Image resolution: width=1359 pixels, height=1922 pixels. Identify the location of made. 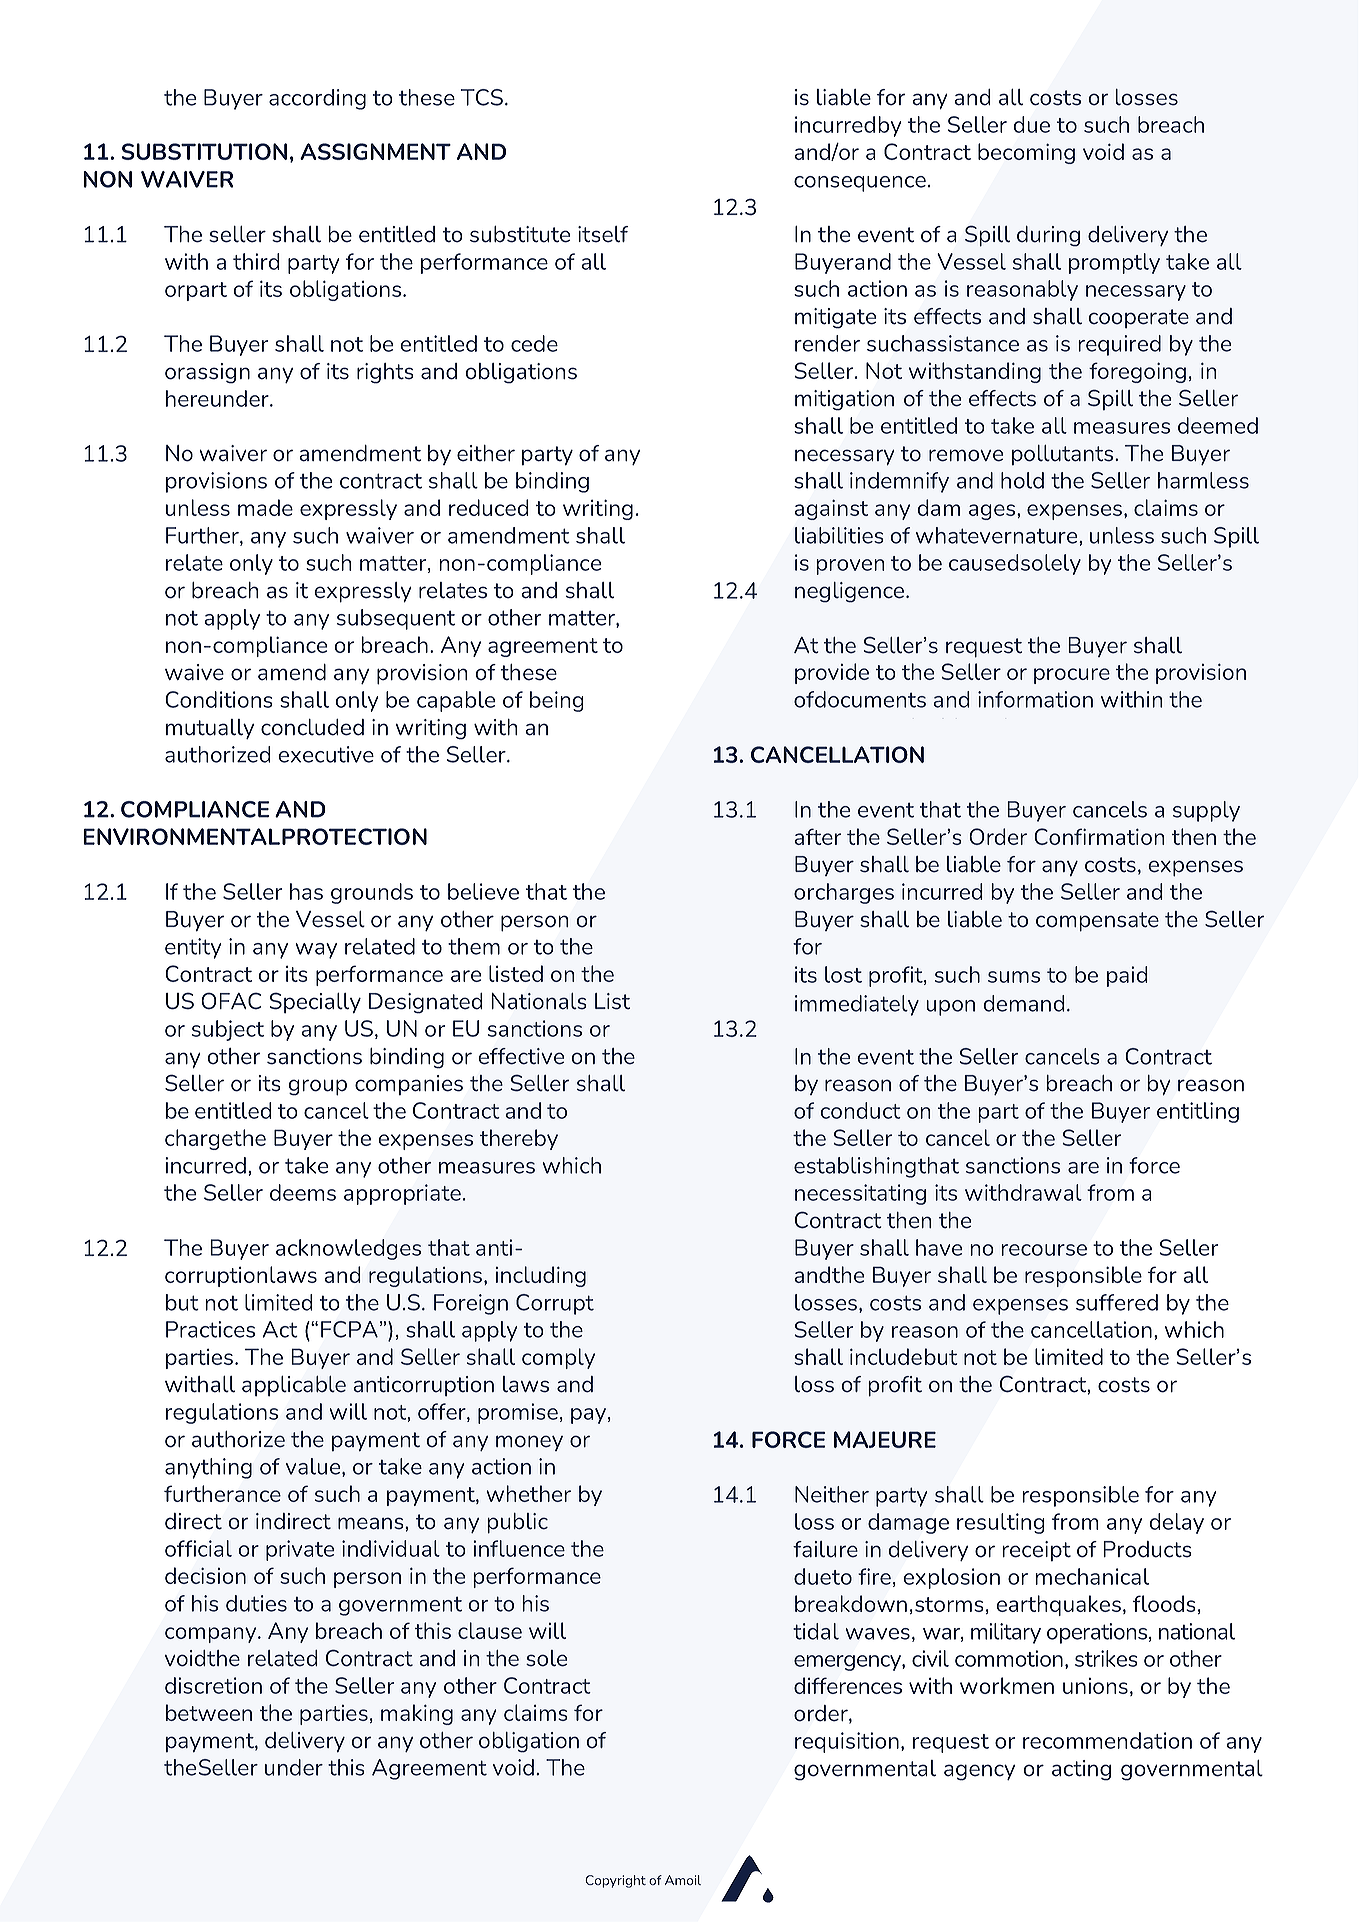
(265, 507).
